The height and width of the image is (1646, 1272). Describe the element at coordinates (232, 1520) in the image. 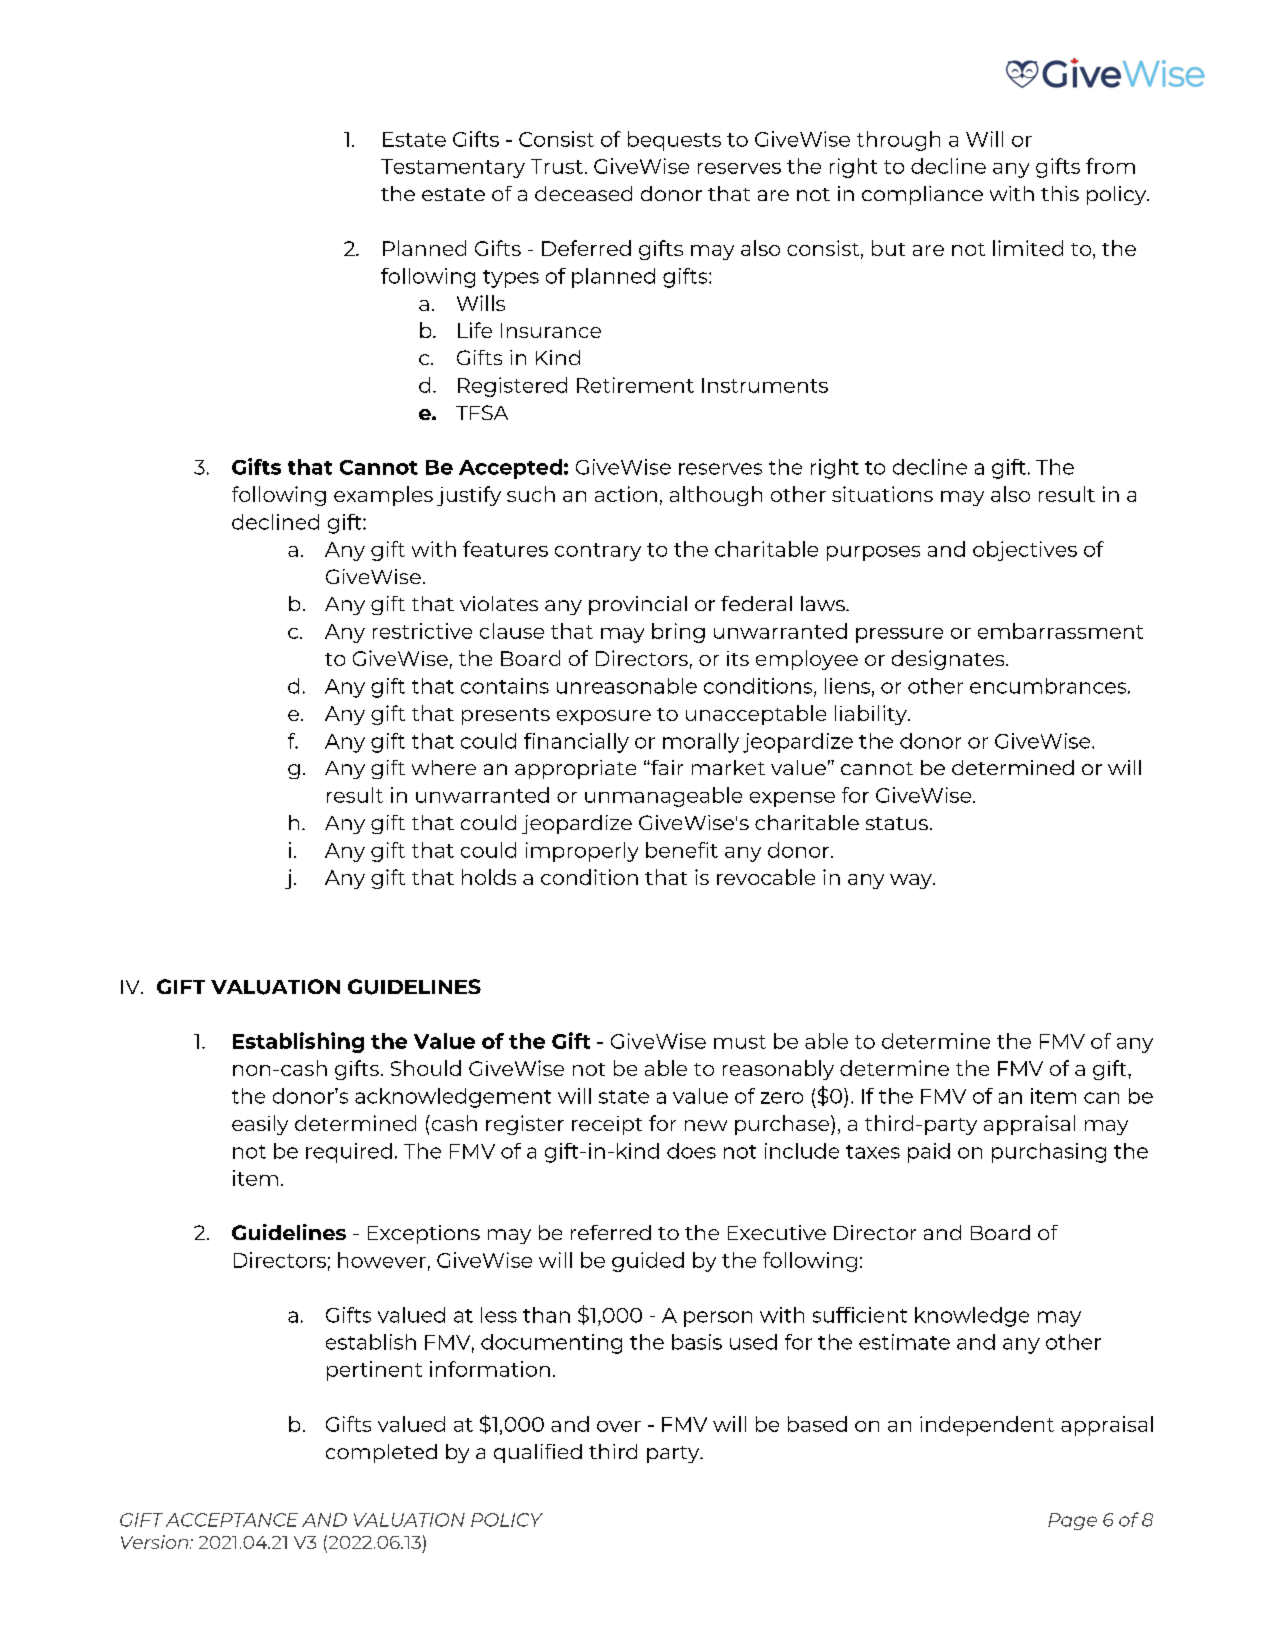

I see `ACCEPTANCE` at that location.
